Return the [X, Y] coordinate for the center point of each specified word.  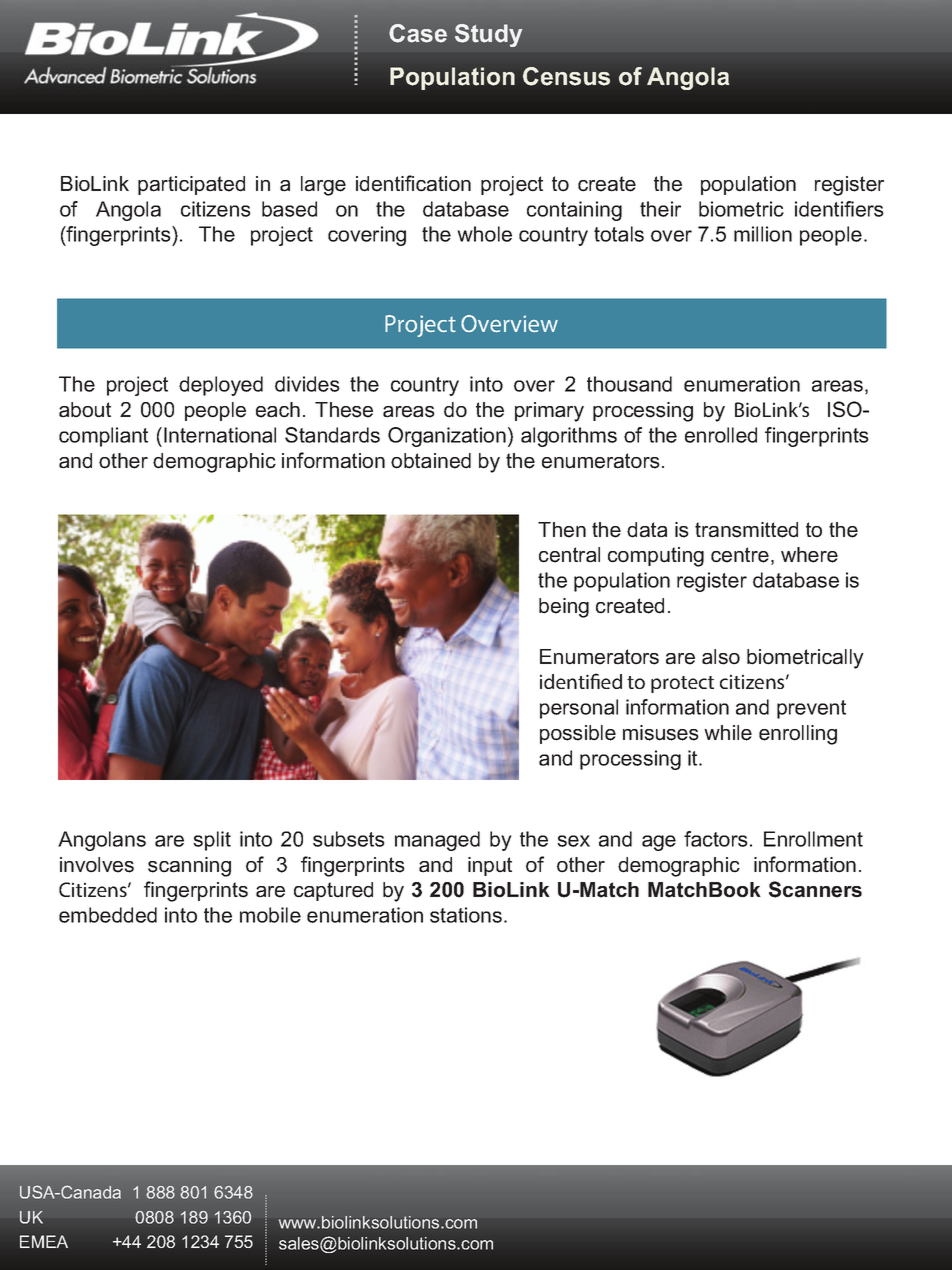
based [289, 209]
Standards [332, 435]
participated [191, 185]
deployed [221, 386]
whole [485, 234]
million [763, 234]
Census [566, 76]
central [569, 555]
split [212, 841]
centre [740, 555]
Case [418, 33]
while [728, 733]
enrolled [721, 435]
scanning [189, 867]
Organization [447, 437]
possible [578, 734]
